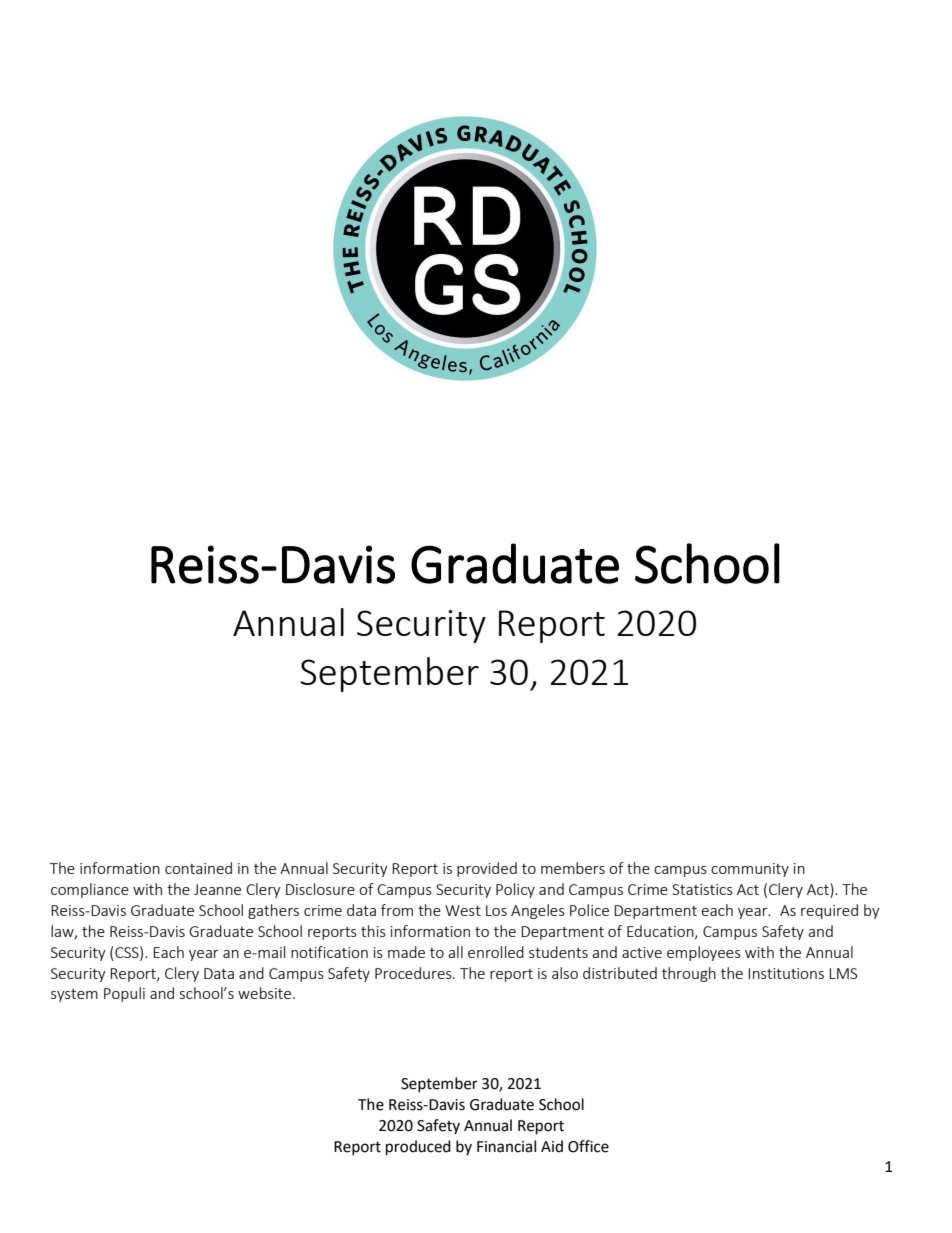 The image size is (952, 1233). Describe the element at coordinates (506, 1146) in the document. I see `Financial` at that location.
